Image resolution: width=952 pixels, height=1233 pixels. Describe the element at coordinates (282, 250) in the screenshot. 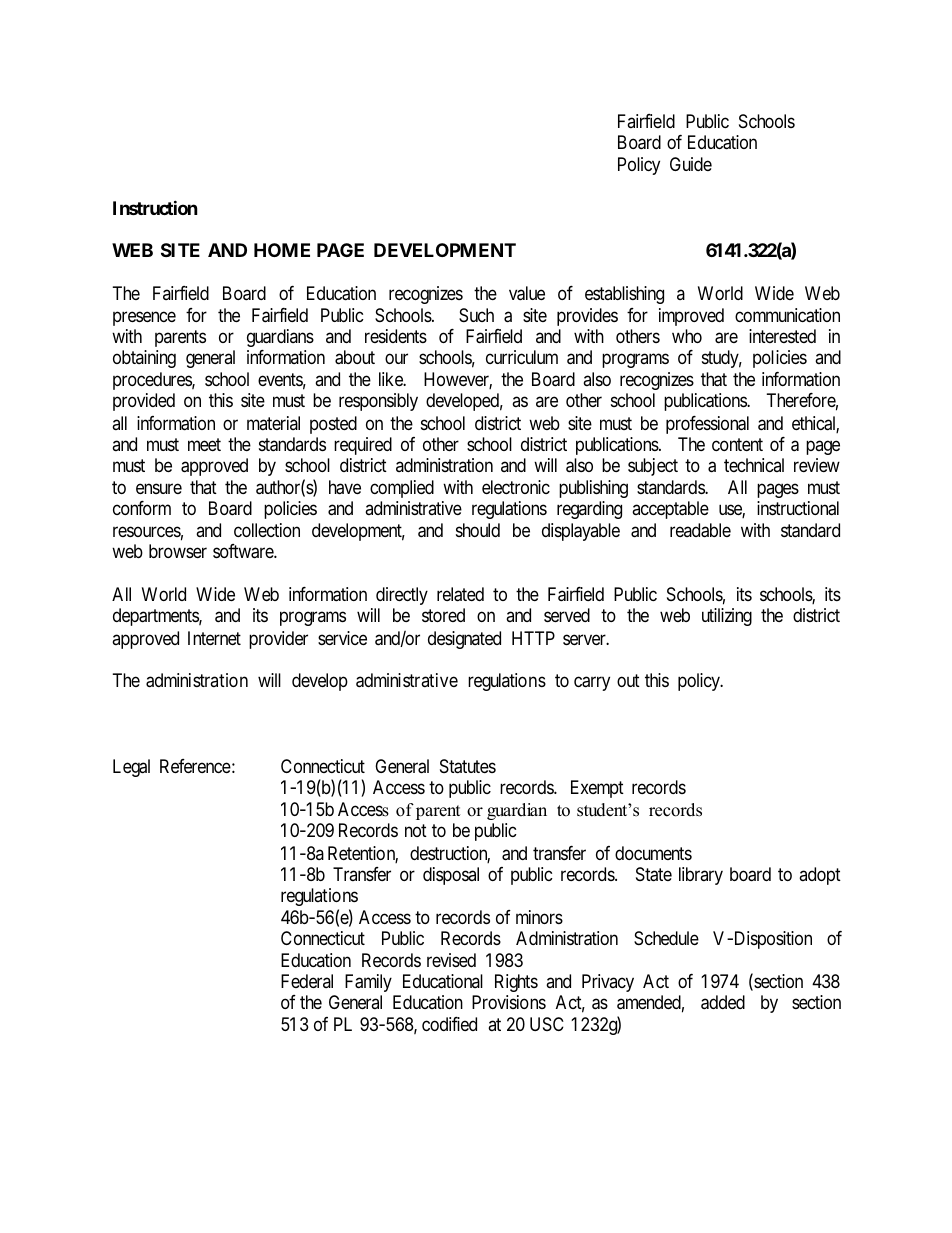

I see `HOME` at that location.
